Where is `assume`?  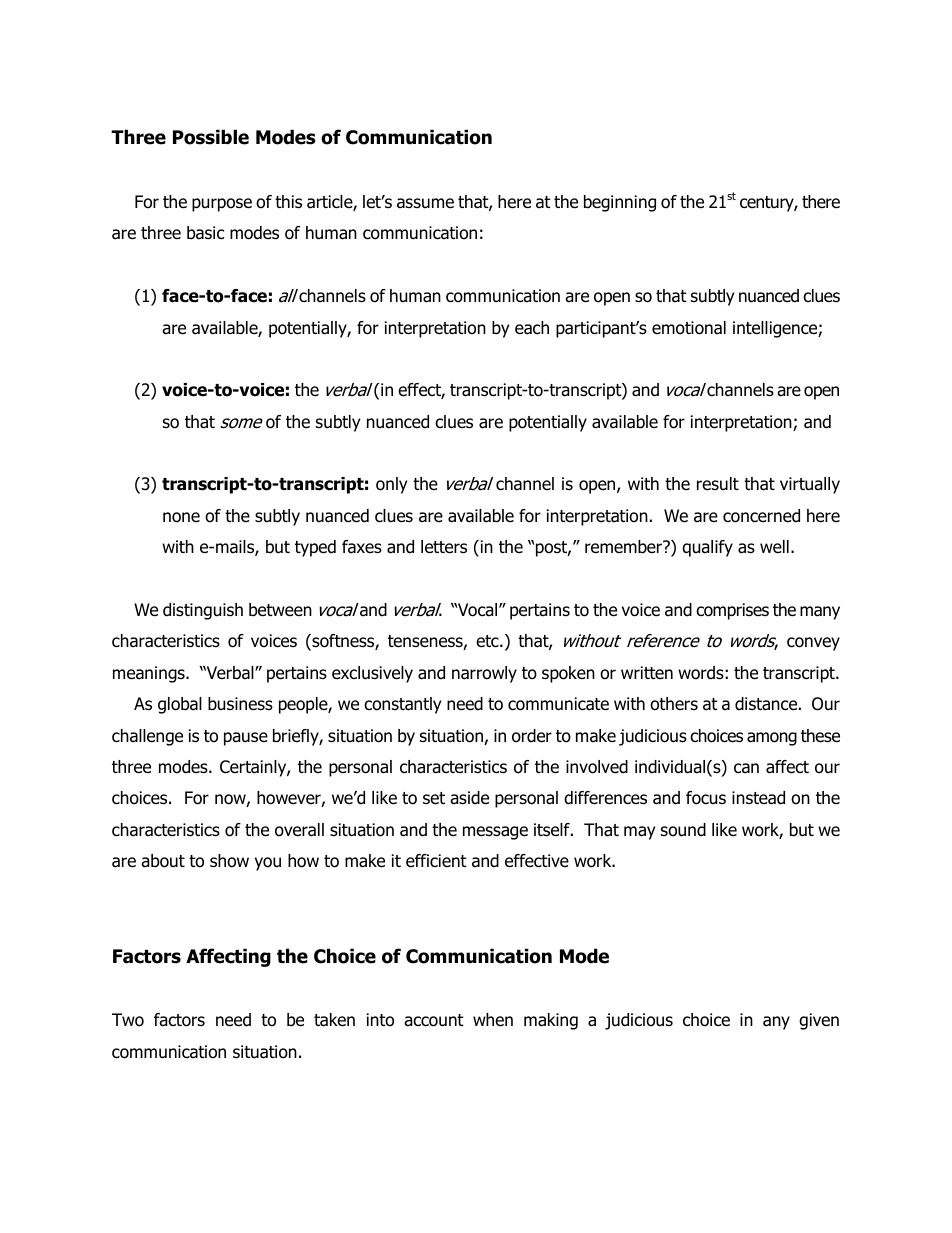 assume is located at coordinates (425, 203).
